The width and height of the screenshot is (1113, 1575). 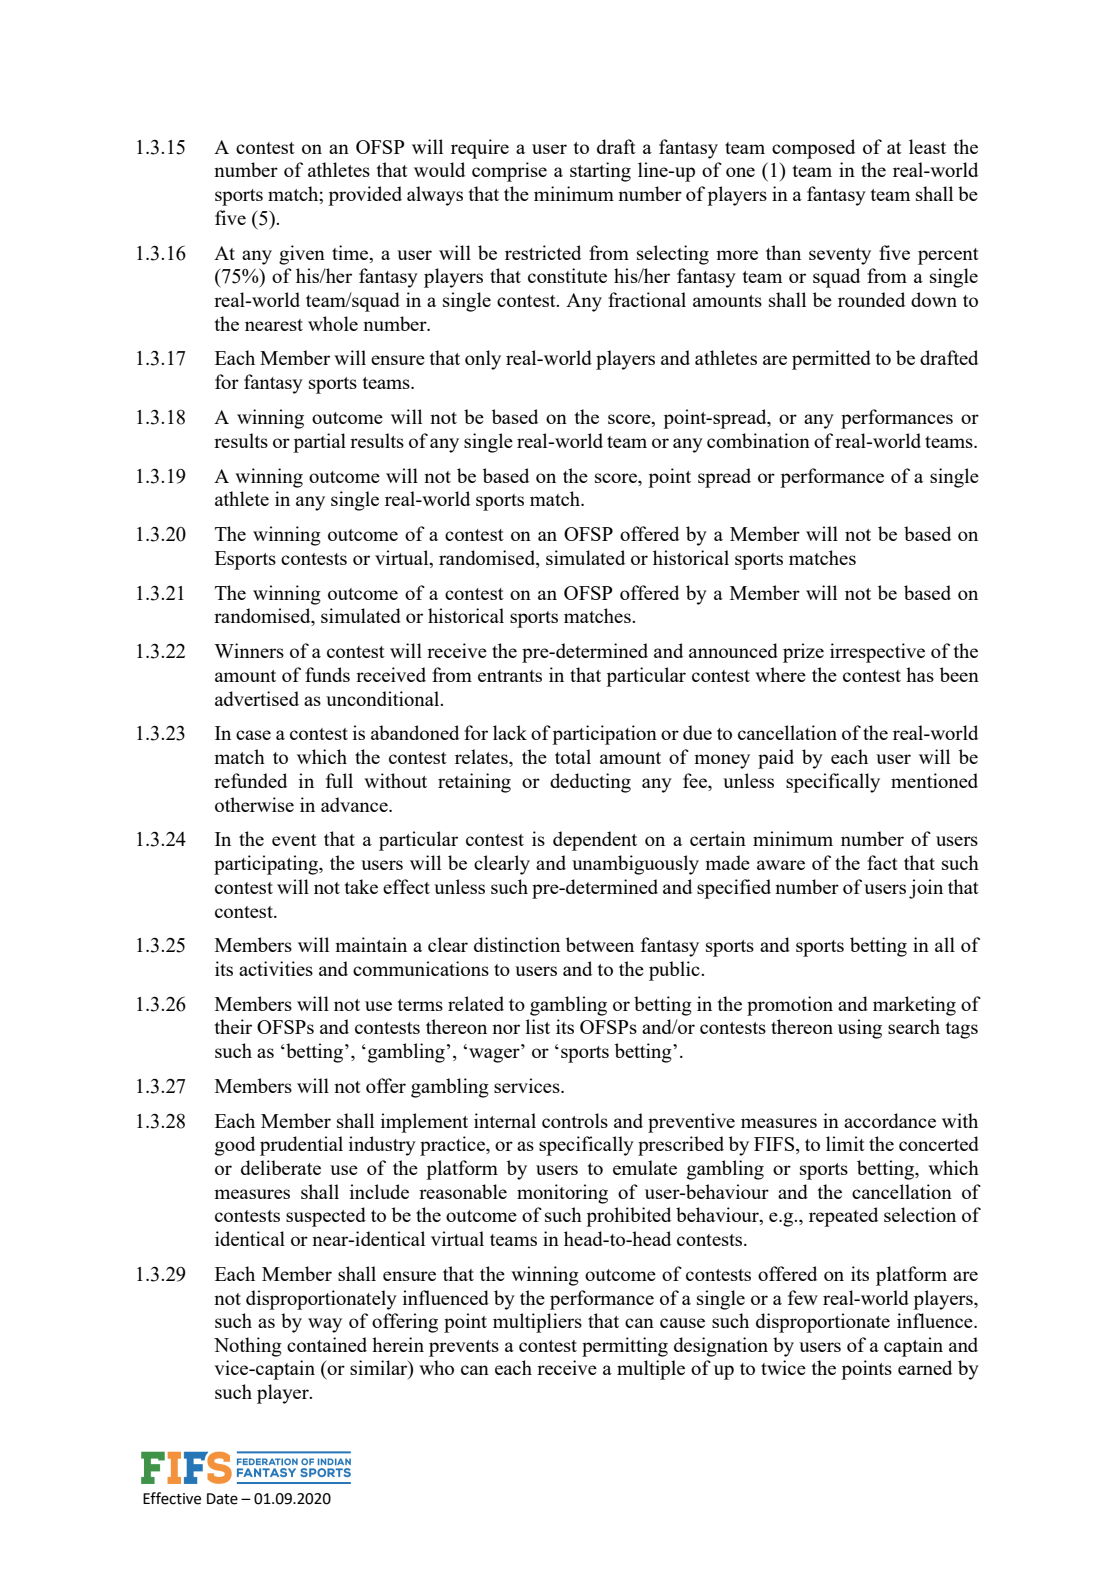 I want to click on fact, so click(x=882, y=862).
